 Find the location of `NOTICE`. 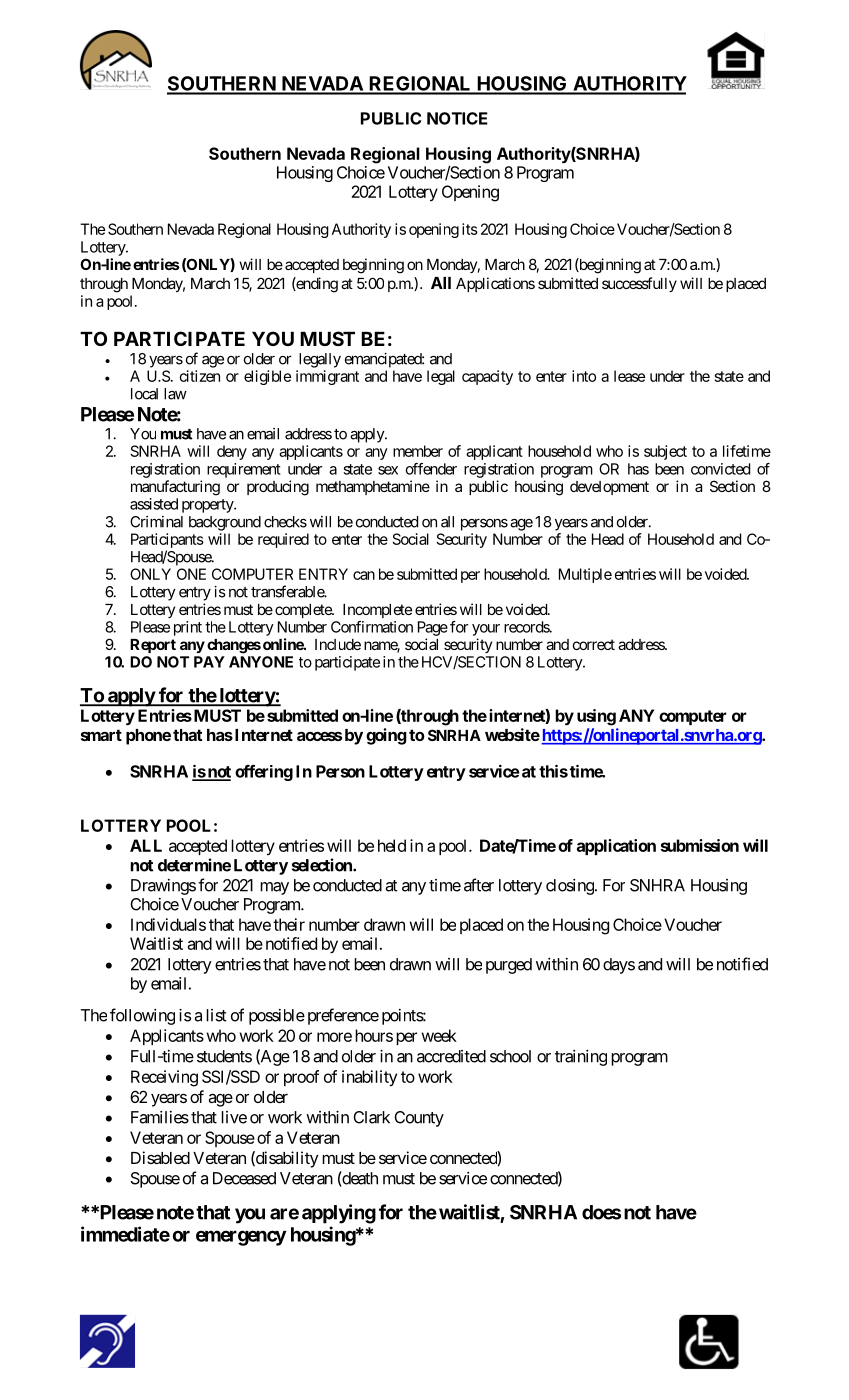

NOTICE is located at coordinates (457, 118).
